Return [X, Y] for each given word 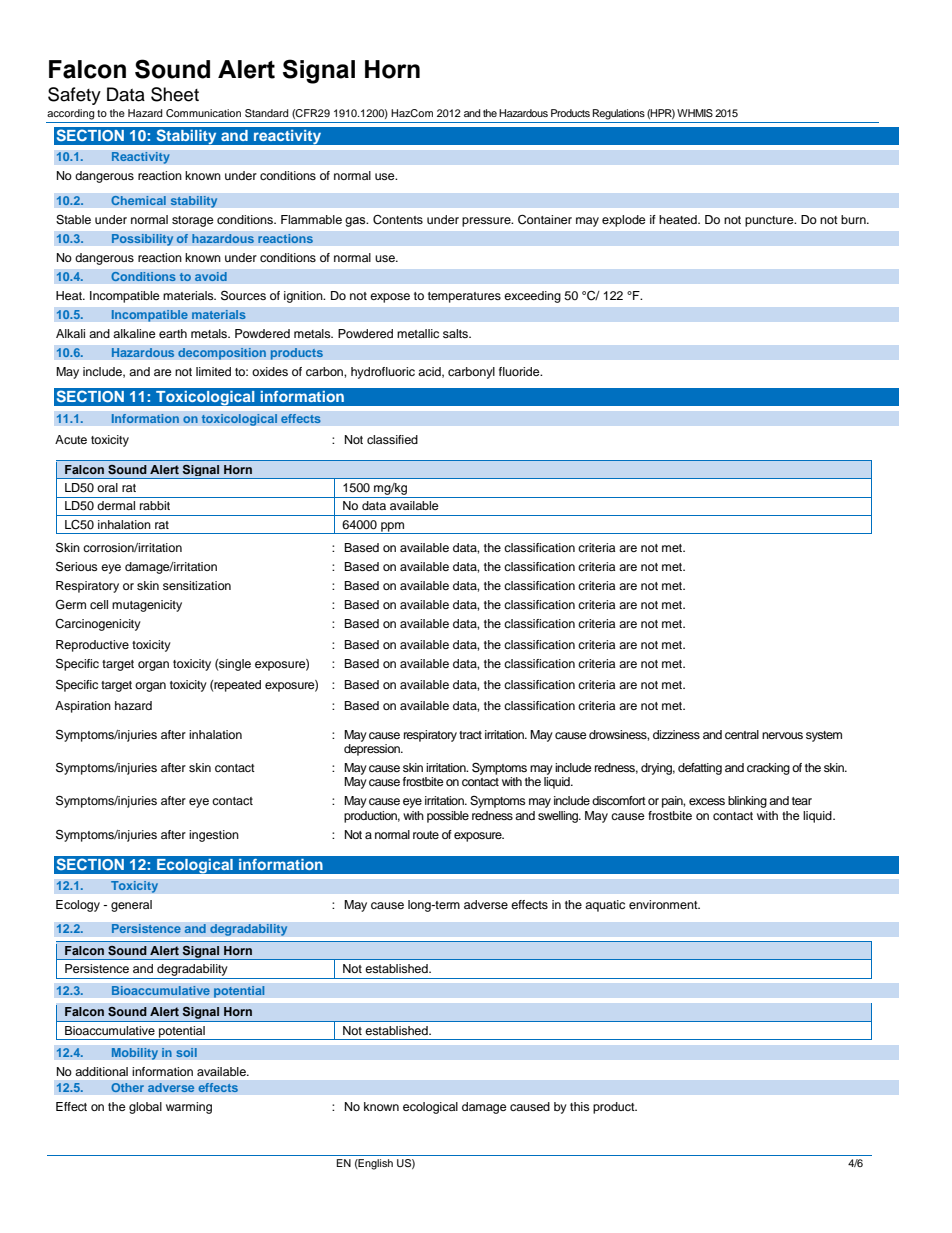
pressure [487, 222]
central [742, 734]
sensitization [197, 585]
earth [173, 333]
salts [456, 333]
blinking [747, 802]
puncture [770, 221]
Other [127, 1088]
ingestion [214, 836]
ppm [393, 528]
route [426, 835]
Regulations [619, 114]
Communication [203, 113]
